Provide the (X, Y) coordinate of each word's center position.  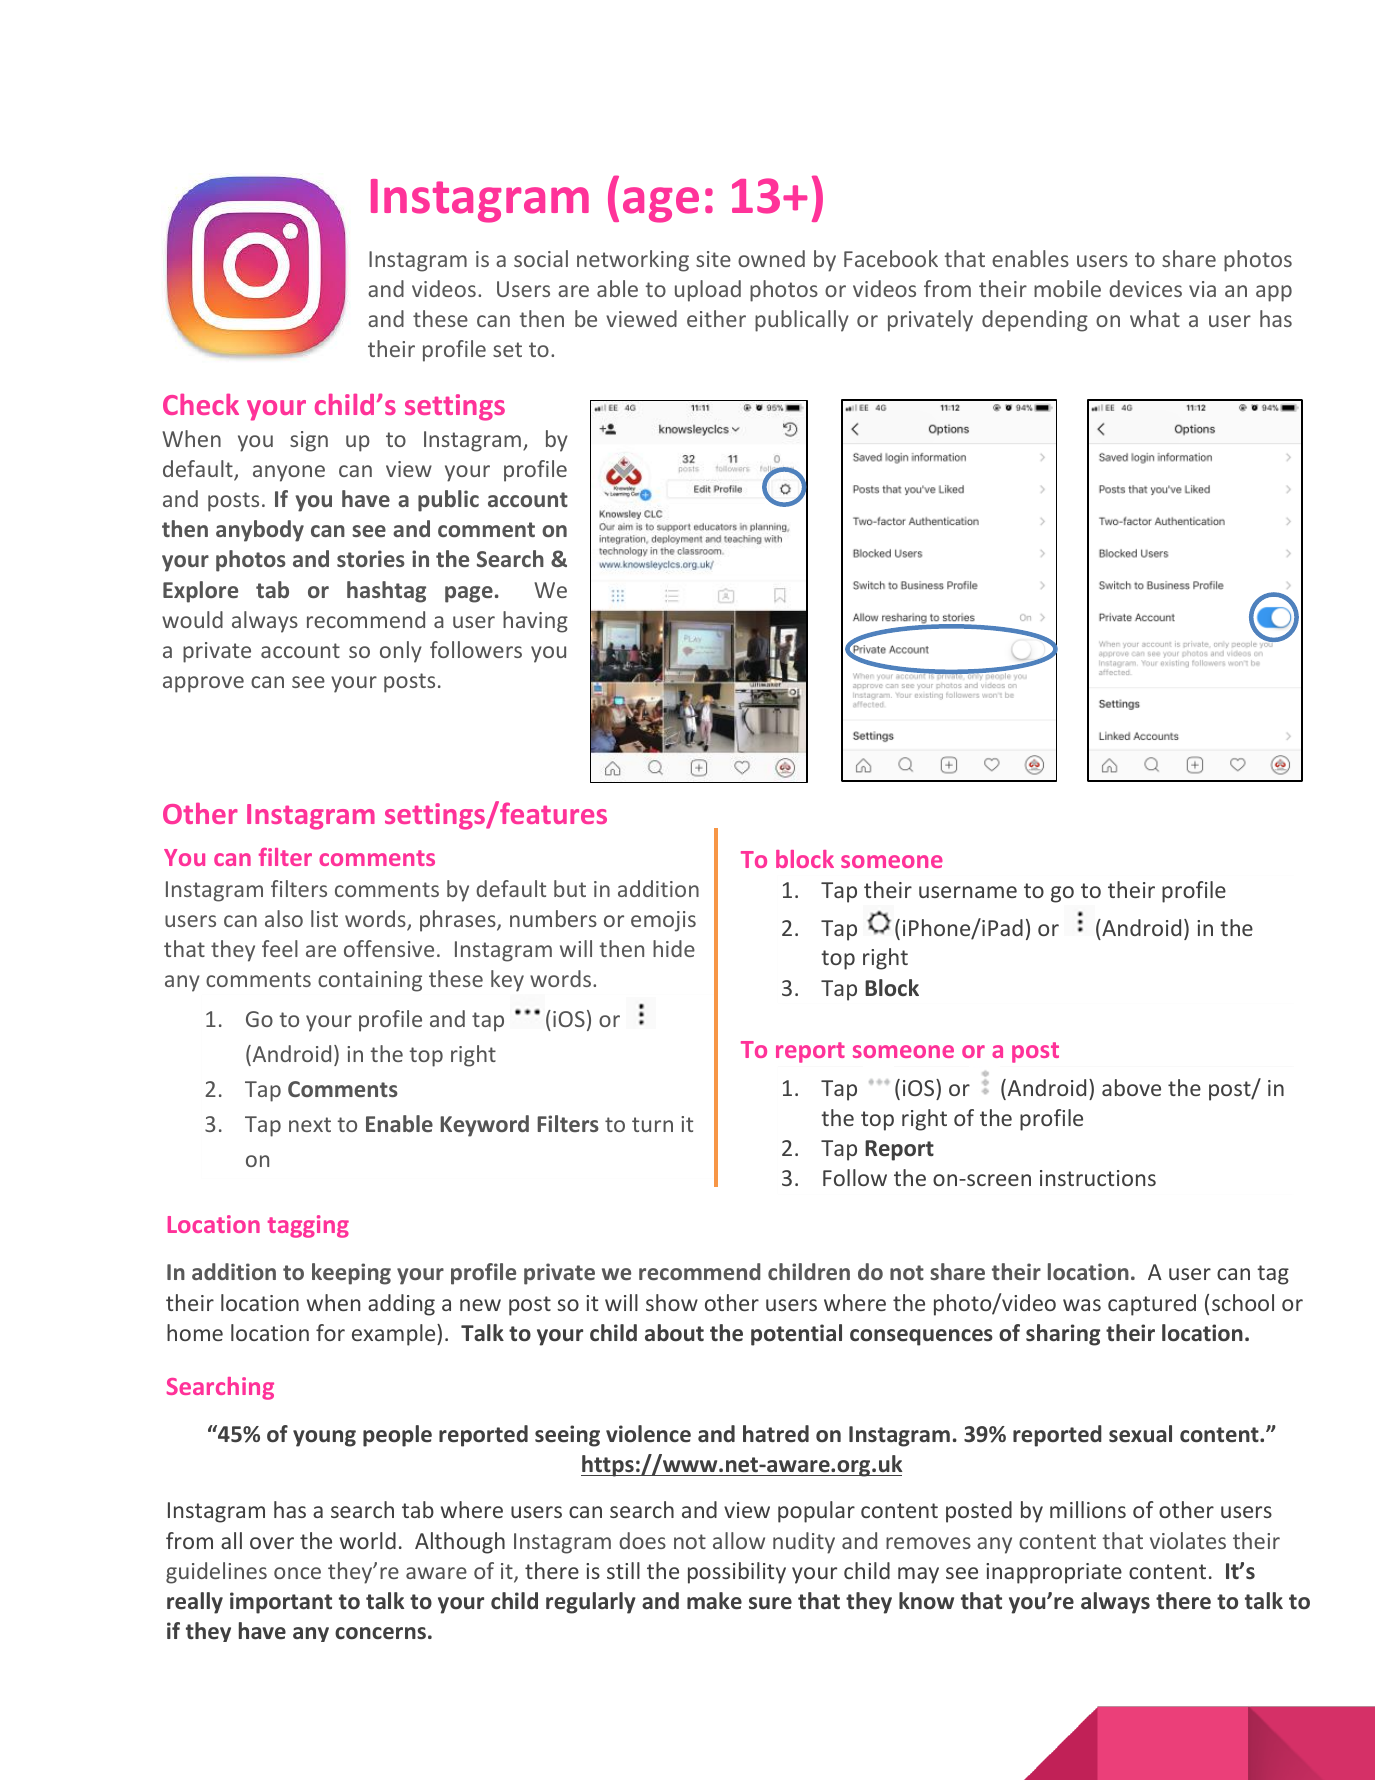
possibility (737, 1573)
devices (1145, 288)
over (272, 1543)
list (324, 918)
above (1131, 1087)
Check (201, 404)
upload (708, 291)
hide (674, 948)
